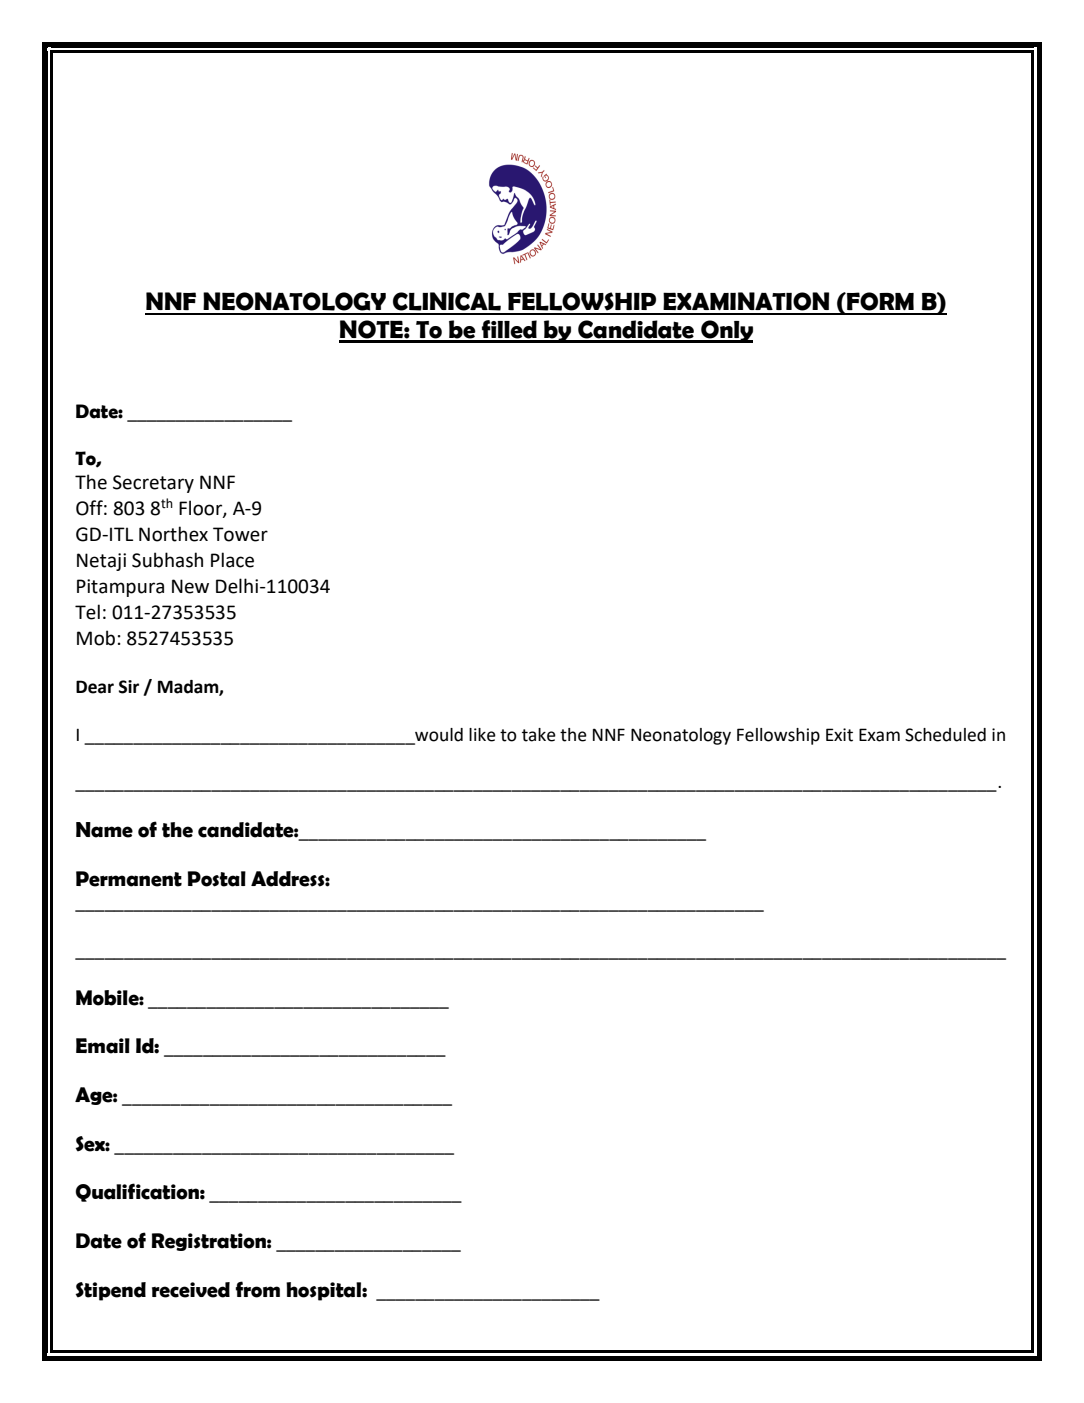 The image size is (1084, 1403). I want to click on Scheduled, so click(945, 735).
